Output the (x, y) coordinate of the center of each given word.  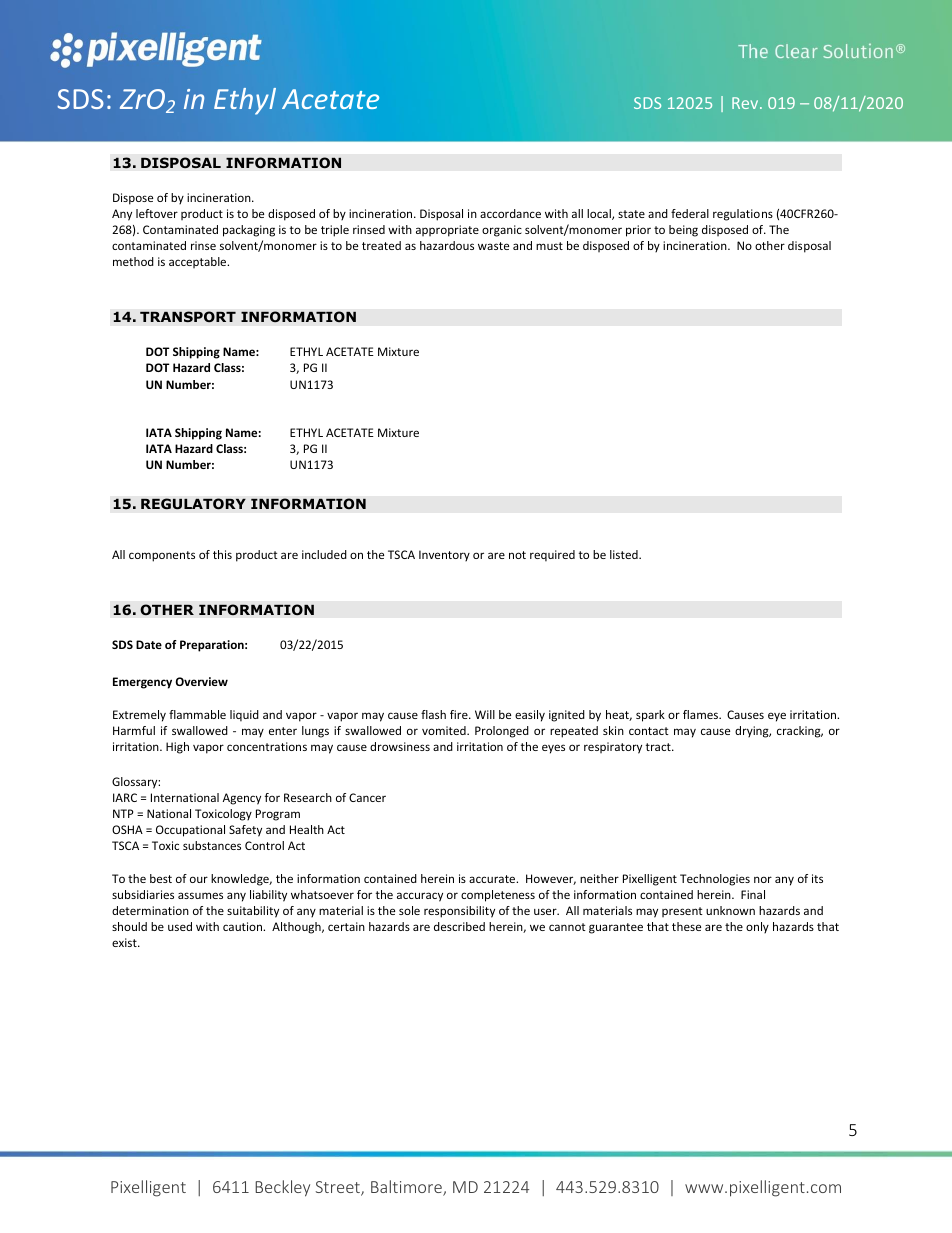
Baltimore (407, 1188)
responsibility (459, 912)
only (757, 927)
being (683, 231)
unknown (730, 910)
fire (460, 714)
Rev (746, 103)
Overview (202, 681)
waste (493, 246)
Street (339, 1188)
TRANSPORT (188, 317)
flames (702, 714)
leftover (157, 213)
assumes (200, 895)
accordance (510, 213)
